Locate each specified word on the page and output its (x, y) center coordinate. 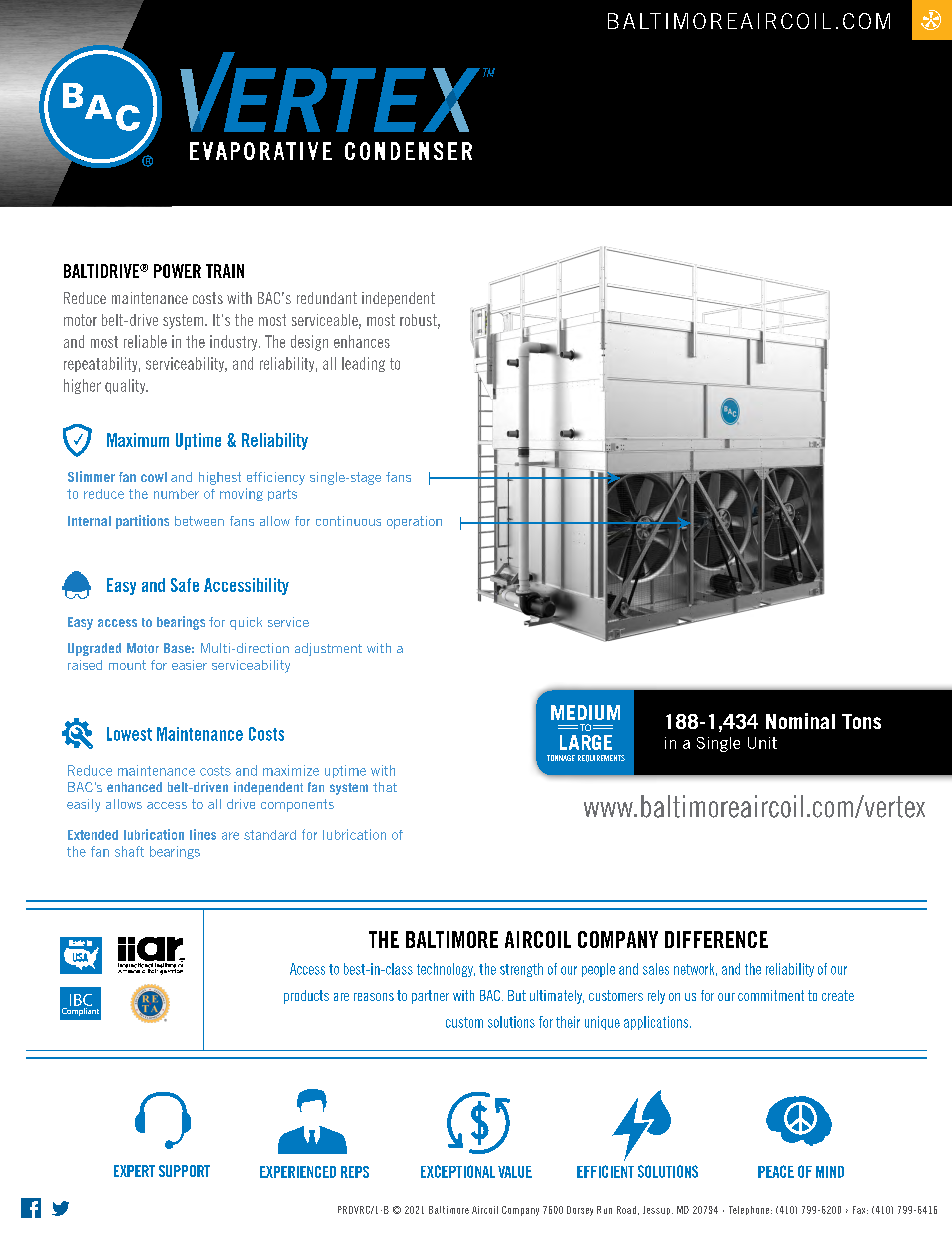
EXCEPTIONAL (458, 1171)
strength (521, 970)
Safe (185, 585)
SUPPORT (184, 1171)
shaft (129, 851)
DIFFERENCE (716, 939)
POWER (177, 271)
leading (363, 364)
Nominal (800, 721)
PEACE (776, 1171)
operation (414, 522)
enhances (362, 341)
